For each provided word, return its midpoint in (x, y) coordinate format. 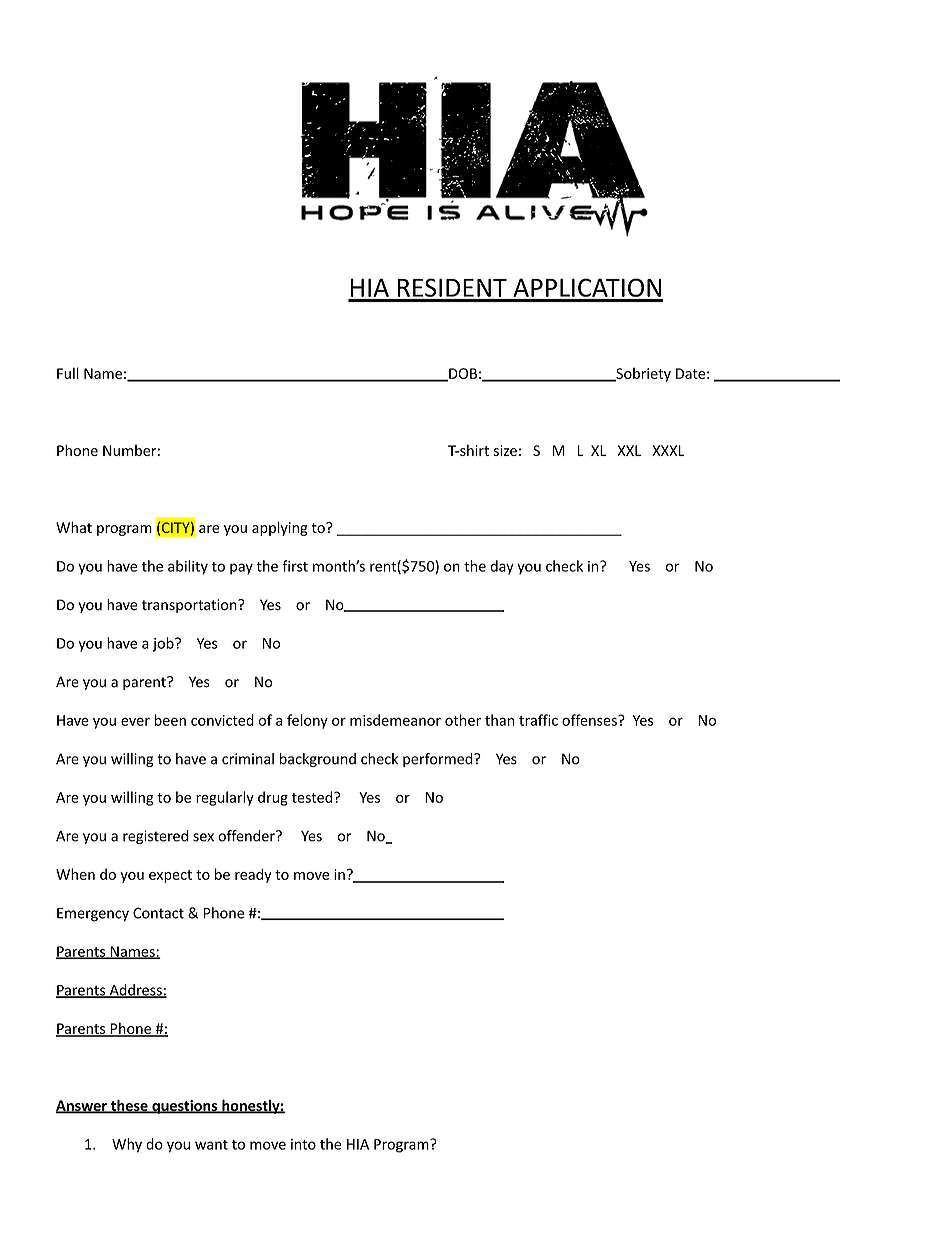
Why (127, 1145)
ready (253, 875)
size (505, 450)
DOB (462, 374)
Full (68, 373)
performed (439, 760)
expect (170, 876)
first (295, 566)
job (164, 644)
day (502, 567)
